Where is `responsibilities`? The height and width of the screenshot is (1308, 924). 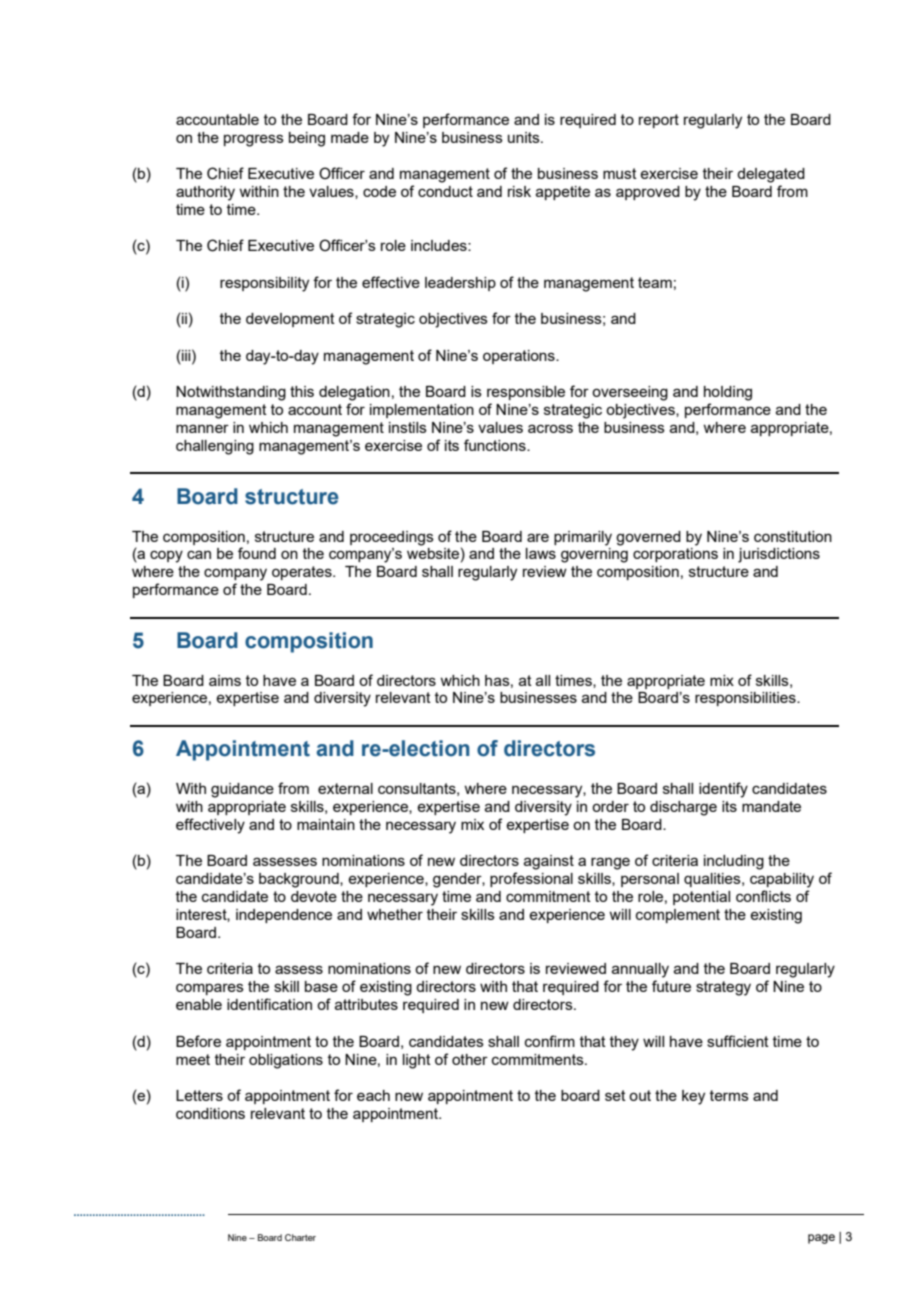
responsibilities is located at coordinates (746, 699).
